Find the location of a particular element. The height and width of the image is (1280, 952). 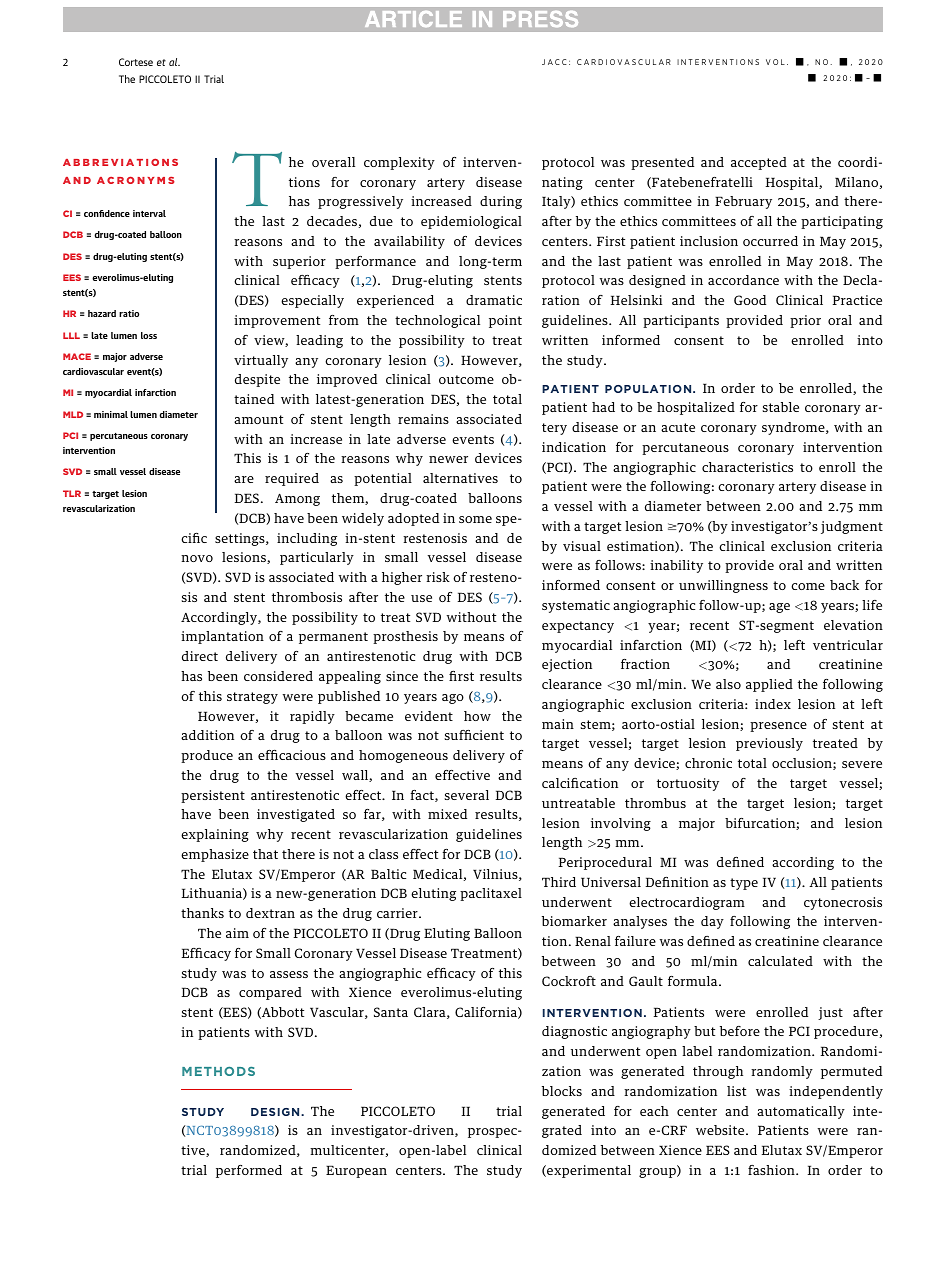

fashion is located at coordinates (772, 1170).
